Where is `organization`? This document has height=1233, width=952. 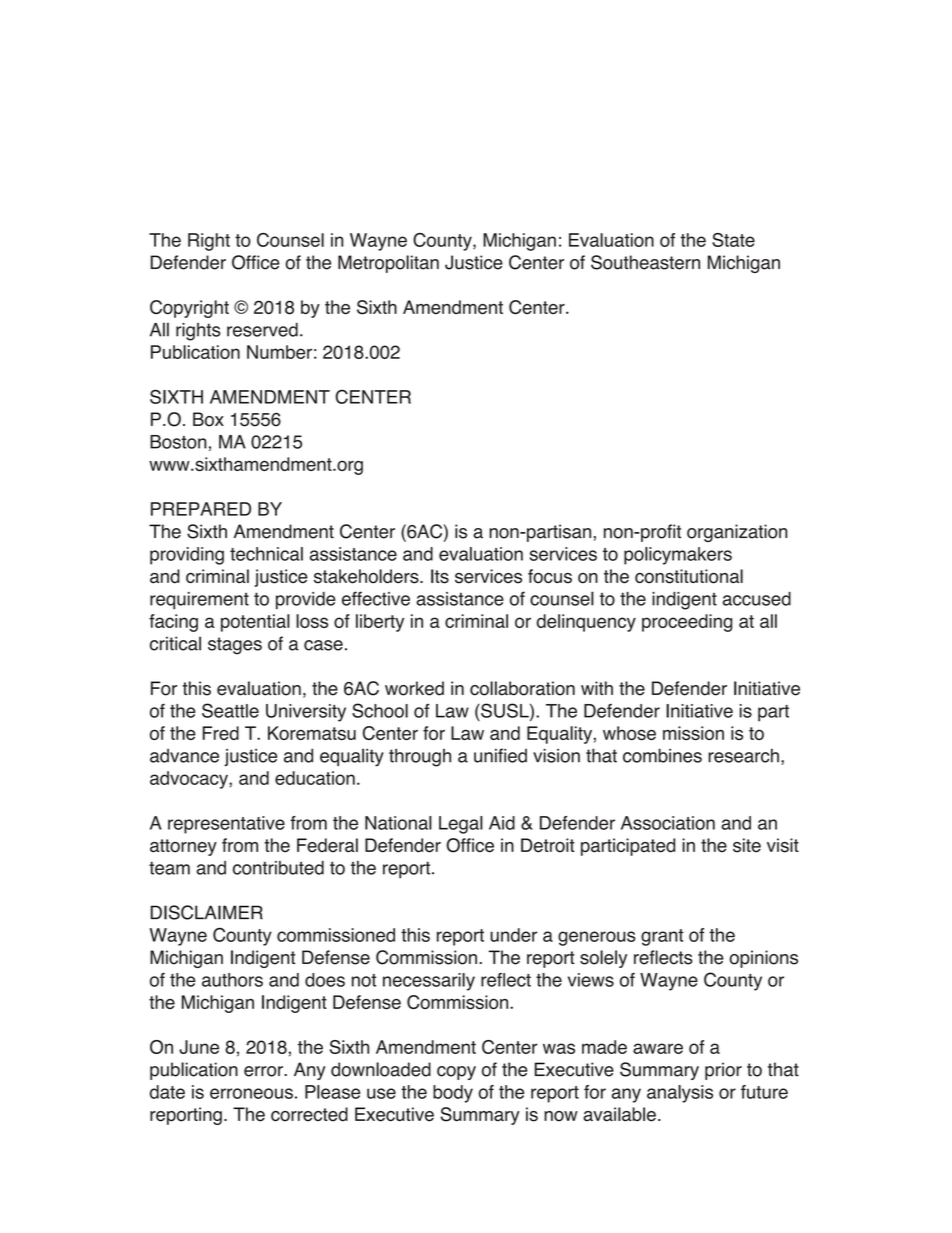
organization is located at coordinates (737, 533).
